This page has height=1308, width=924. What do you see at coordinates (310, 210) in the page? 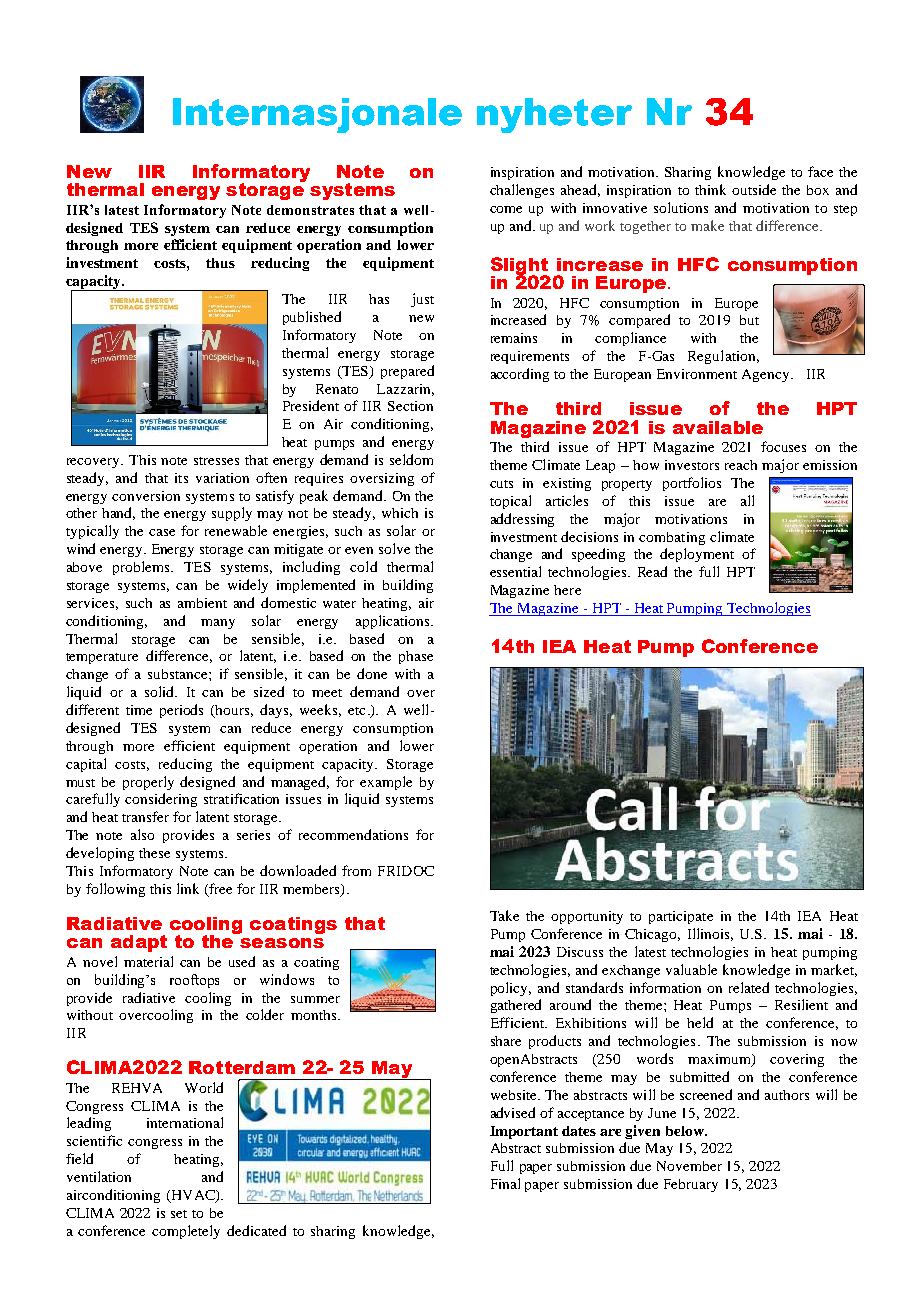
I see `demonstrates` at bounding box center [310, 210].
